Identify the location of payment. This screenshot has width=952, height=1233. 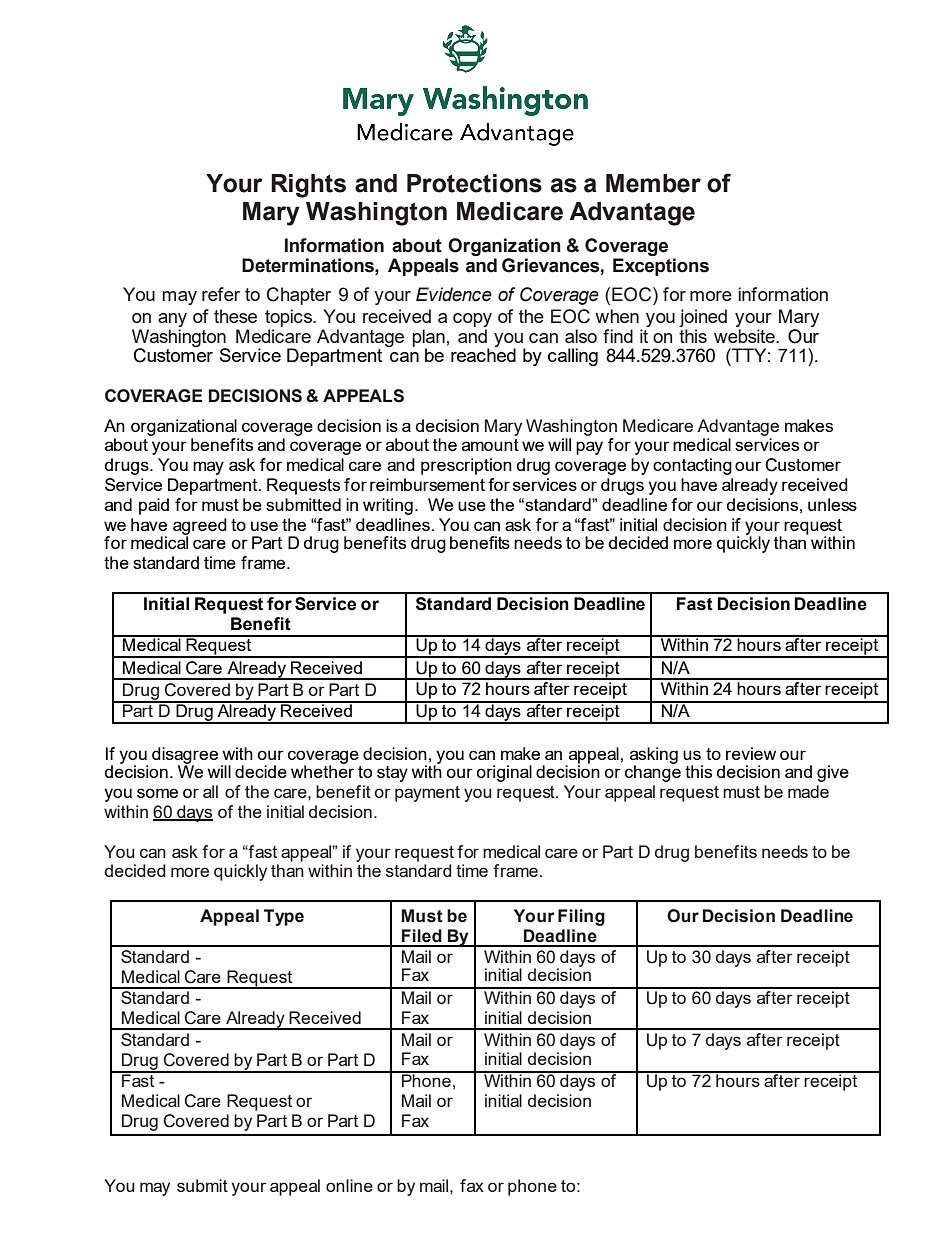
(427, 794).
